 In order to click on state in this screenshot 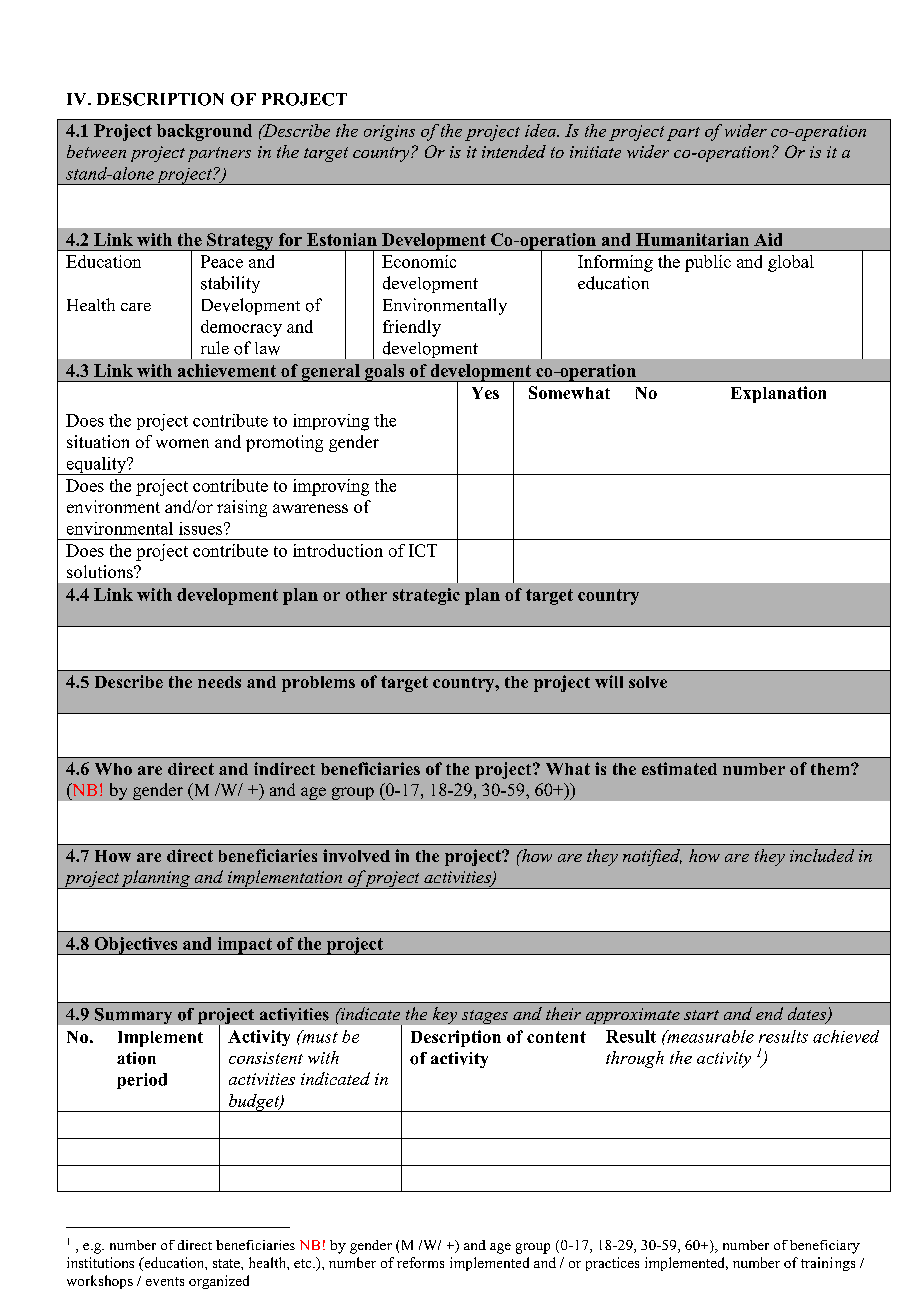, I will do `click(227, 1263)`.
